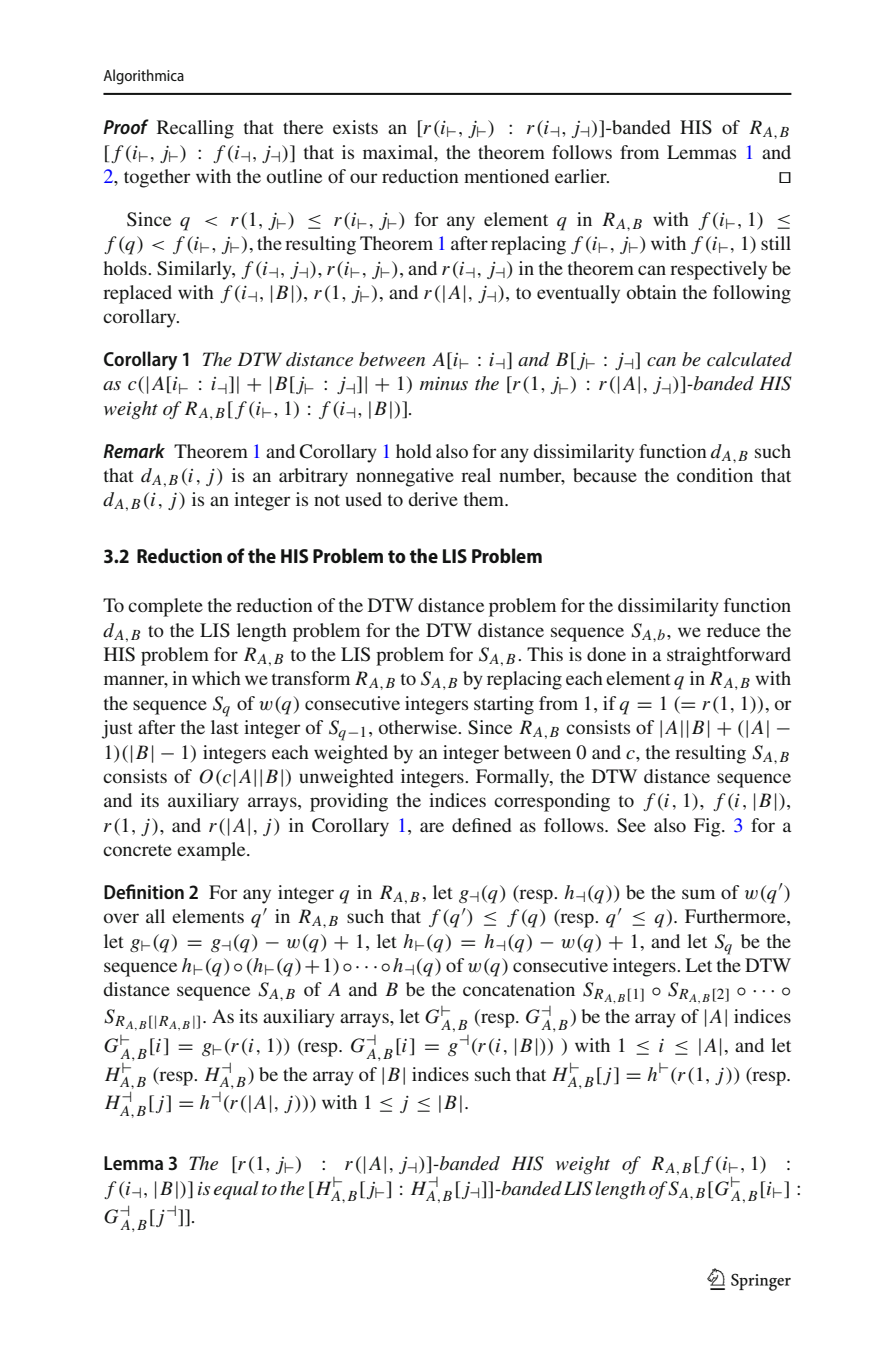  I want to click on earlier, so click(582, 176).
